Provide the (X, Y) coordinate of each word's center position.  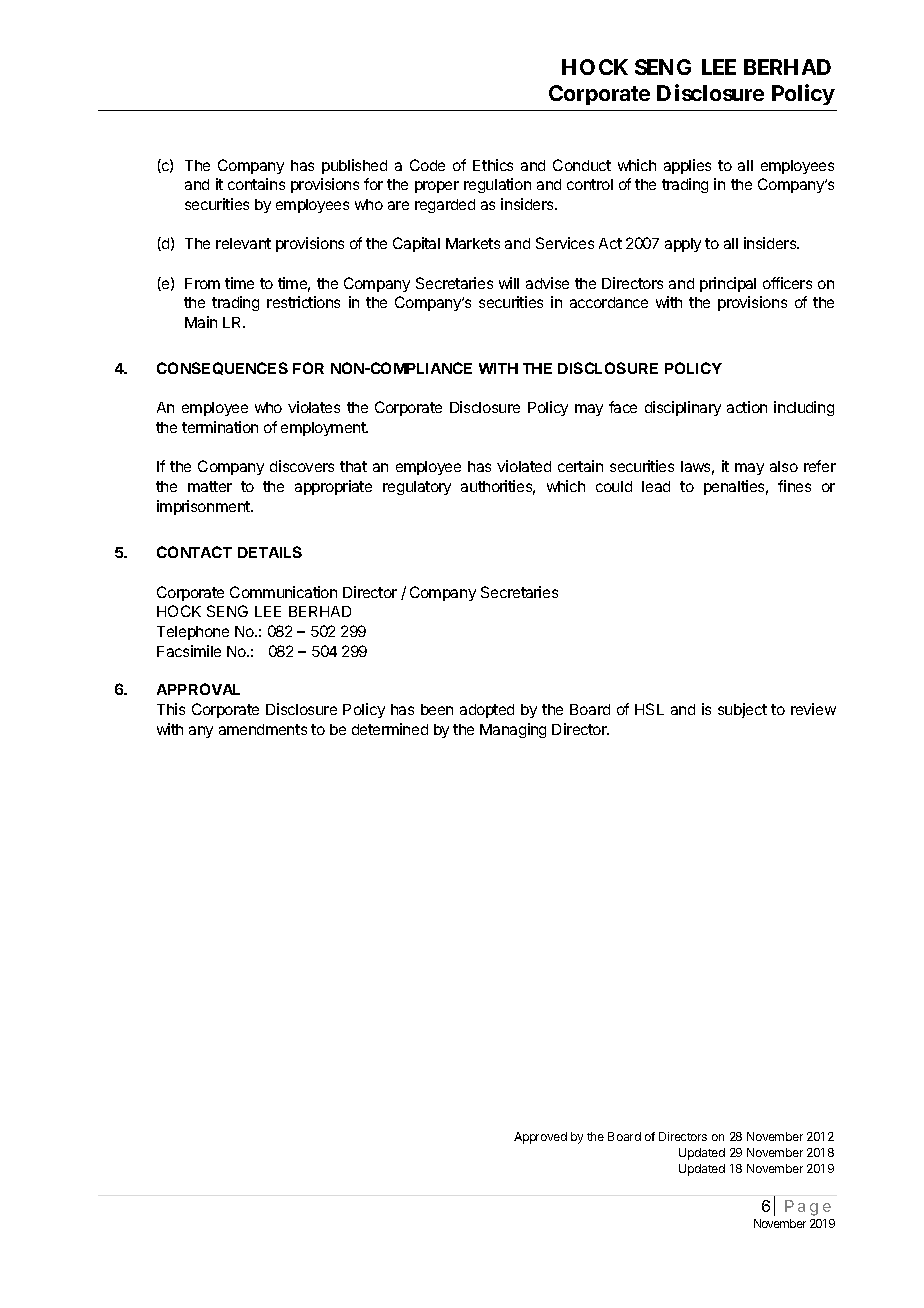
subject (742, 710)
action (747, 407)
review (813, 709)
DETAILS (270, 552)
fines (794, 486)
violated (524, 466)
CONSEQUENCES (222, 368)
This (171, 709)
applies (687, 166)
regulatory (417, 488)
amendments (263, 729)
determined (390, 729)
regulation (497, 185)
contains (256, 184)
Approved (540, 1138)
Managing (513, 730)
